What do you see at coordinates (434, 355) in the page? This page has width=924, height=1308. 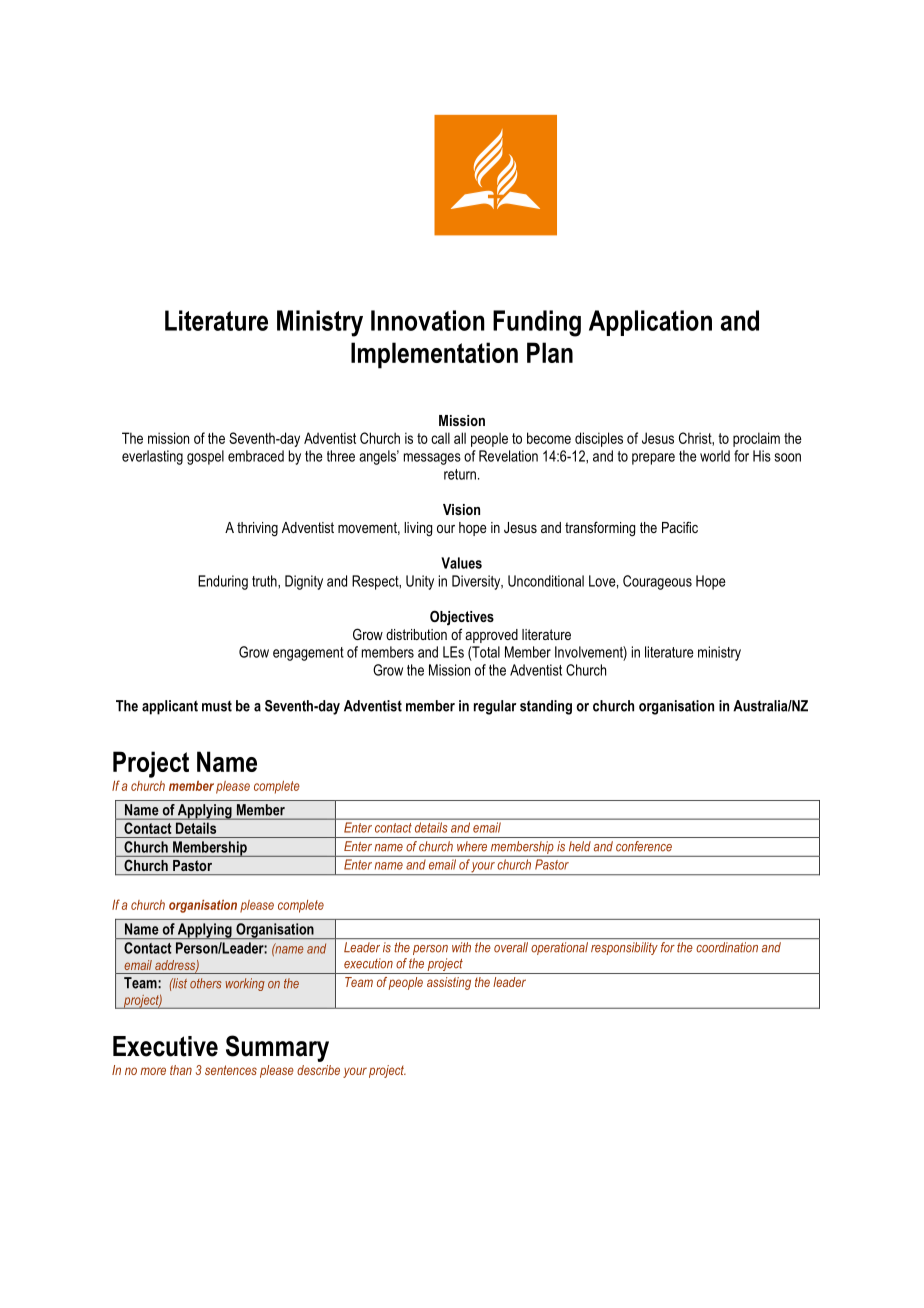 I see `Implementation` at bounding box center [434, 355].
